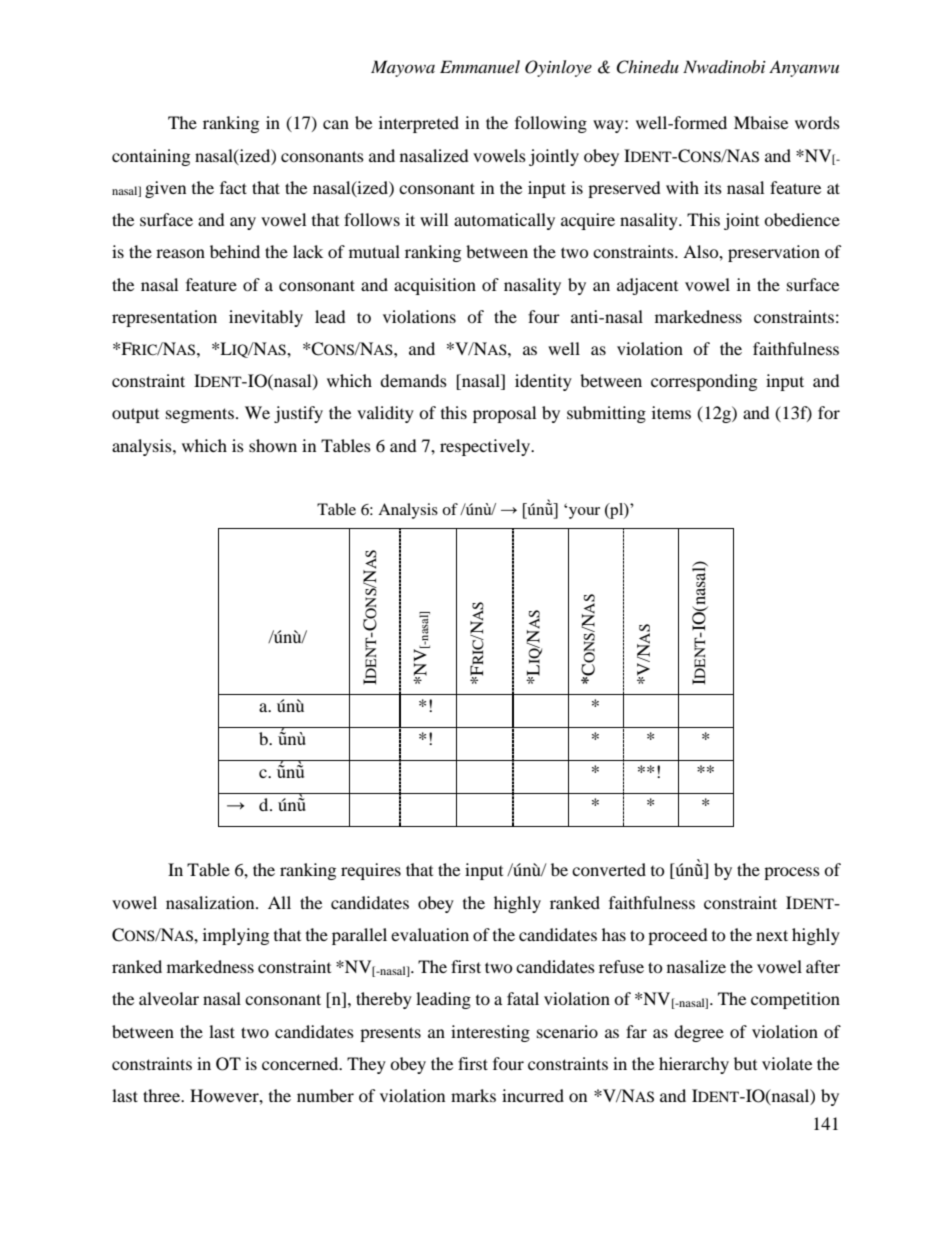  What do you see at coordinates (745, 1063) in the document?
I see `but` at bounding box center [745, 1063].
